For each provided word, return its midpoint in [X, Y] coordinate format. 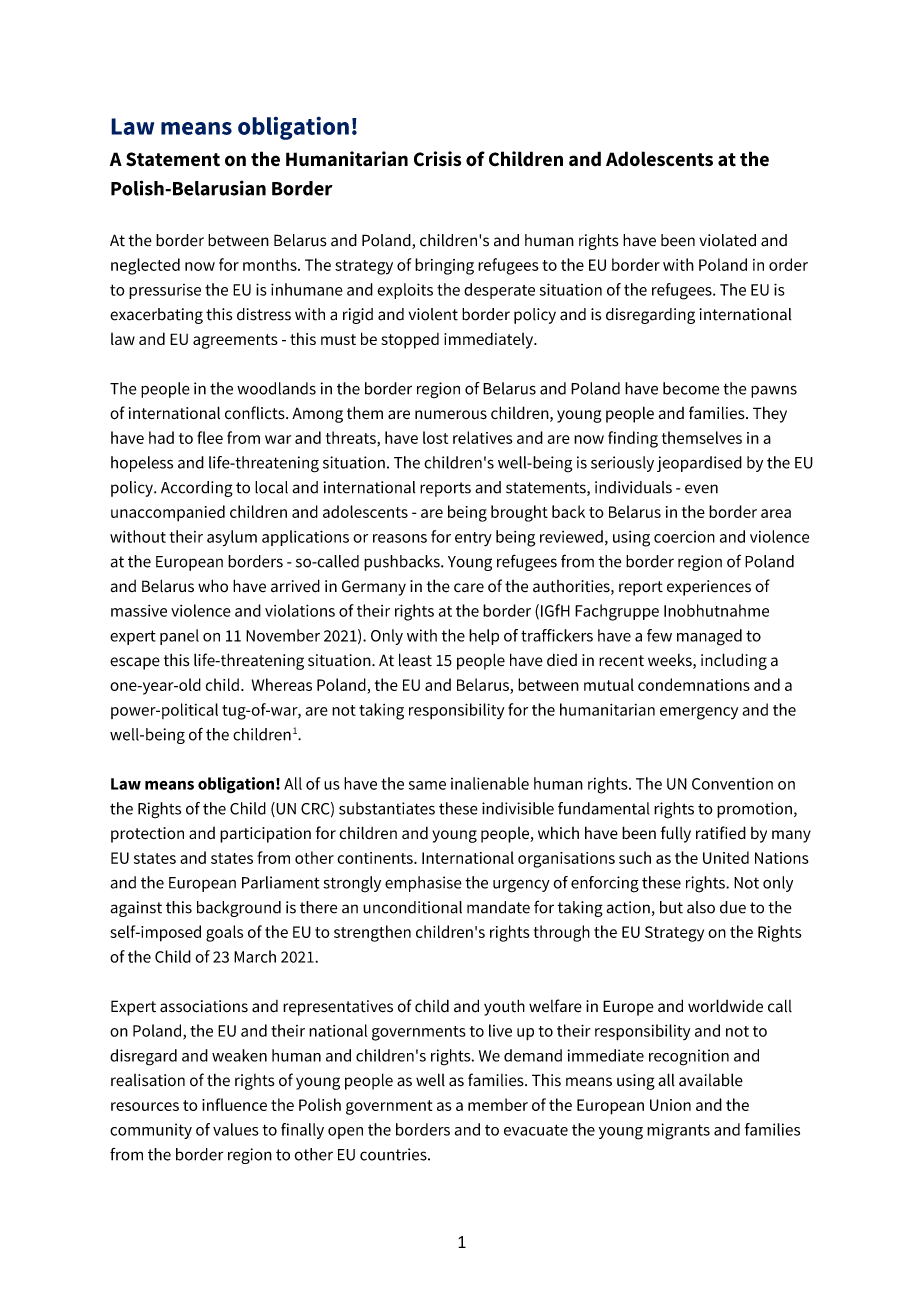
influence [234, 1104]
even [701, 489]
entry [473, 539]
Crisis [437, 159]
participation [265, 835]
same [427, 785]
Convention [732, 783]
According [197, 489]
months [271, 264]
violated [727, 240]
